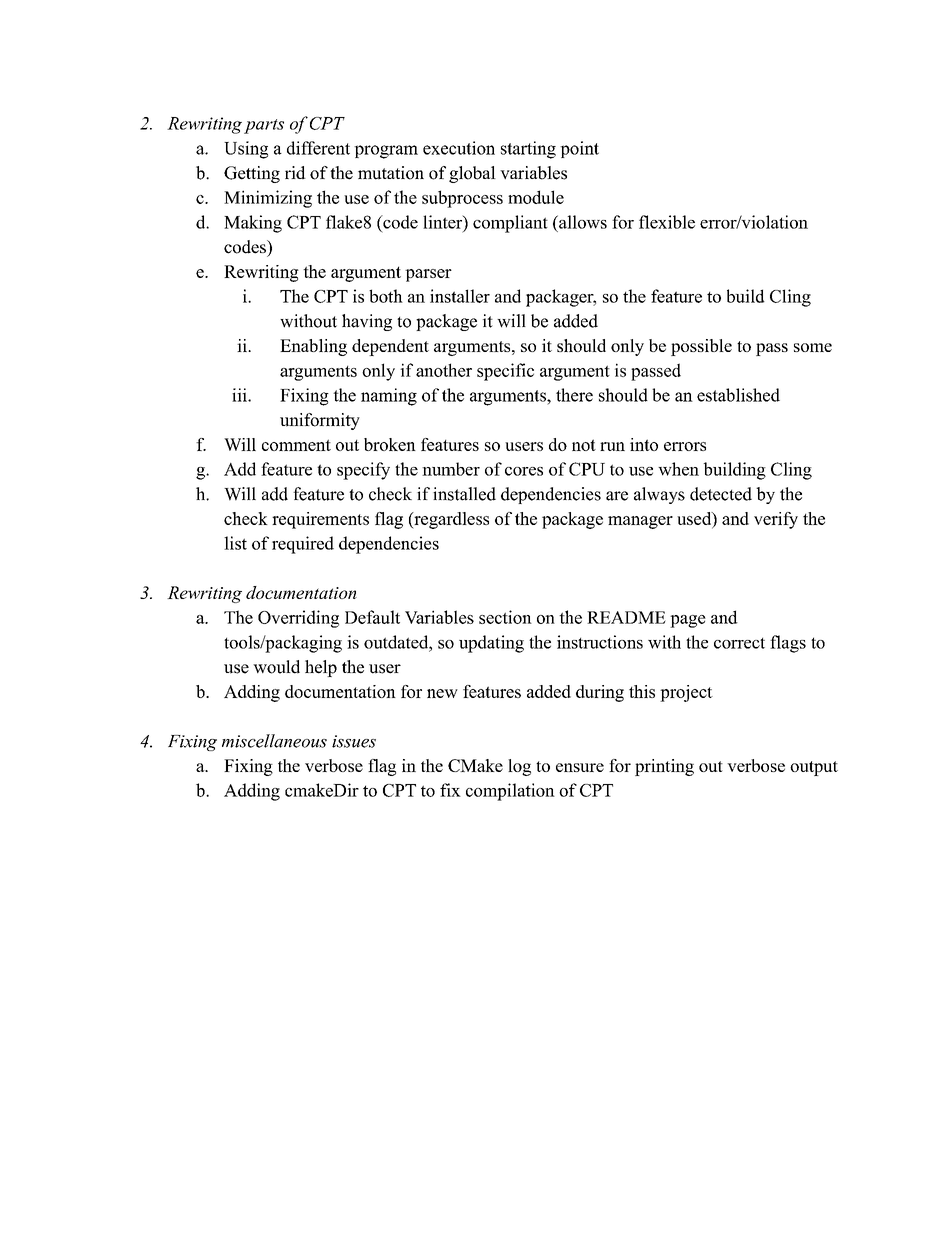 Image resolution: width=952 pixels, height=1233 pixels. Describe the element at coordinates (318, 148) in the screenshot. I see `different` at that location.
